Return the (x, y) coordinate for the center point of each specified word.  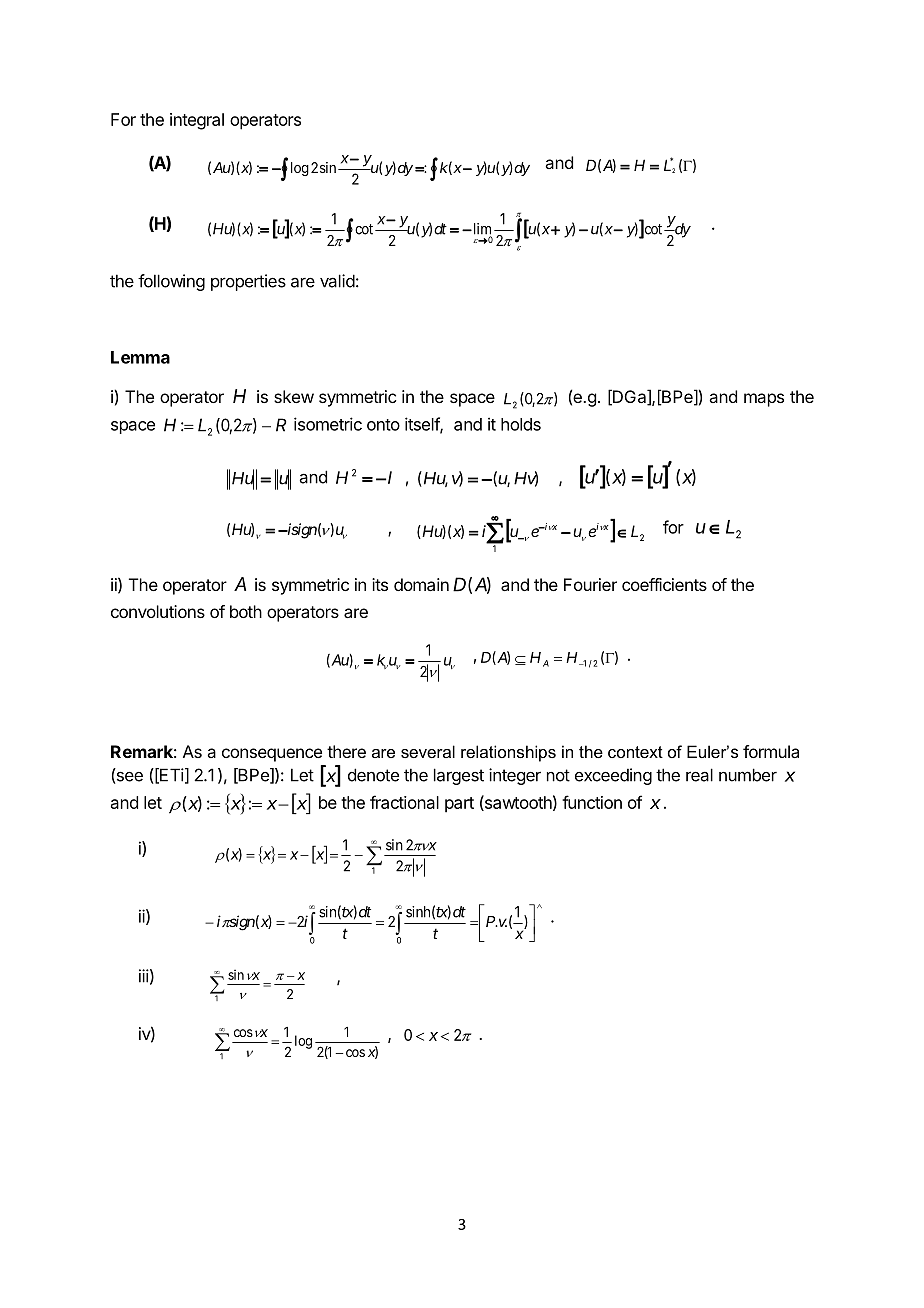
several (428, 751)
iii (144, 976)
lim (481, 230)
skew (294, 396)
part (459, 805)
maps (764, 400)
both (246, 611)
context (635, 752)
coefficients (664, 584)
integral (197, 121)
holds (521, 424)
